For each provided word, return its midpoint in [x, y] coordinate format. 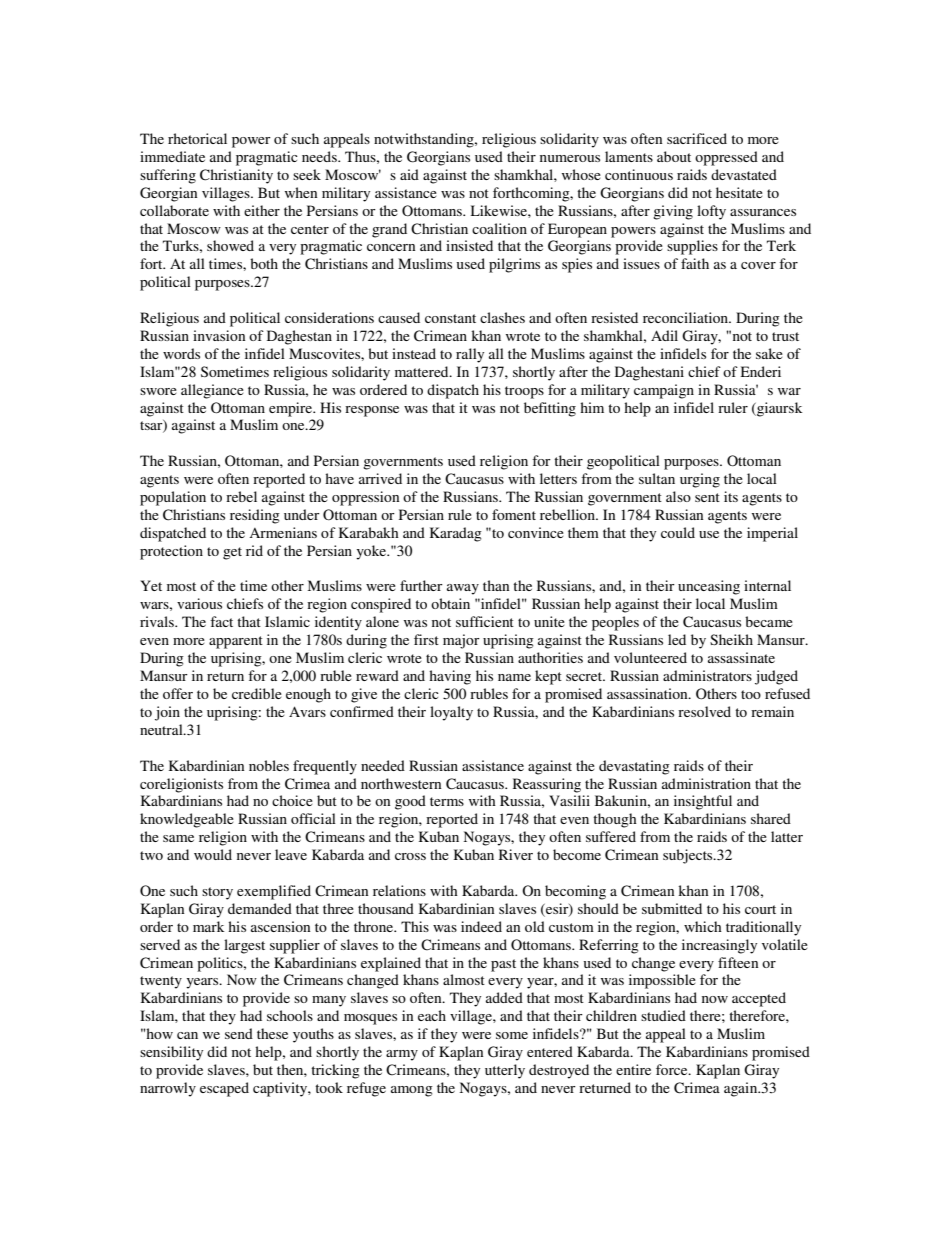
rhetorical [197, 138]
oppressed [726, 158]
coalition [499, 228]
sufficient [485, 621]
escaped [224, 1089]
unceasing [709, 587]
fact [221, 621]
